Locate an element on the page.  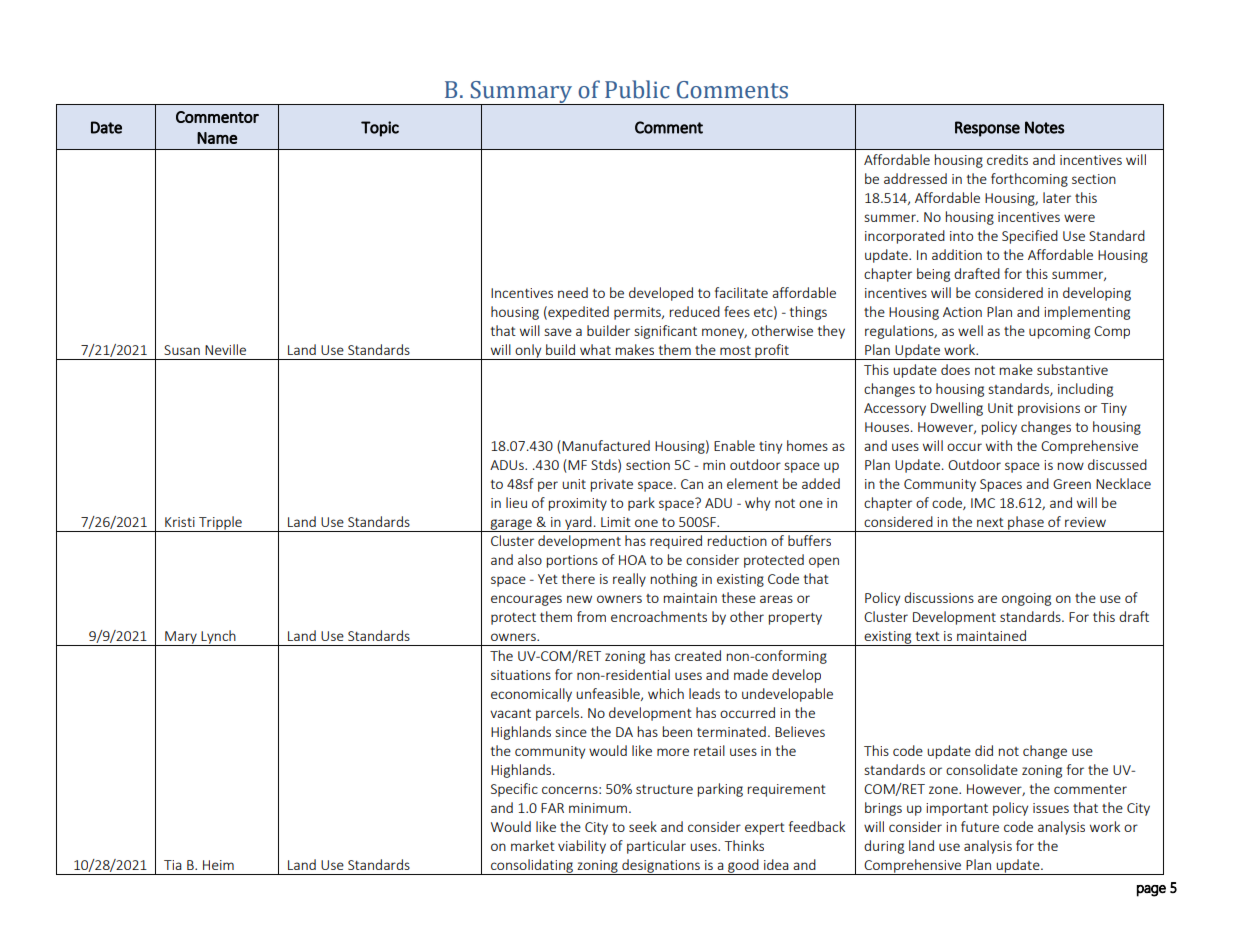
Heim is located at coordinates (218, 865).
